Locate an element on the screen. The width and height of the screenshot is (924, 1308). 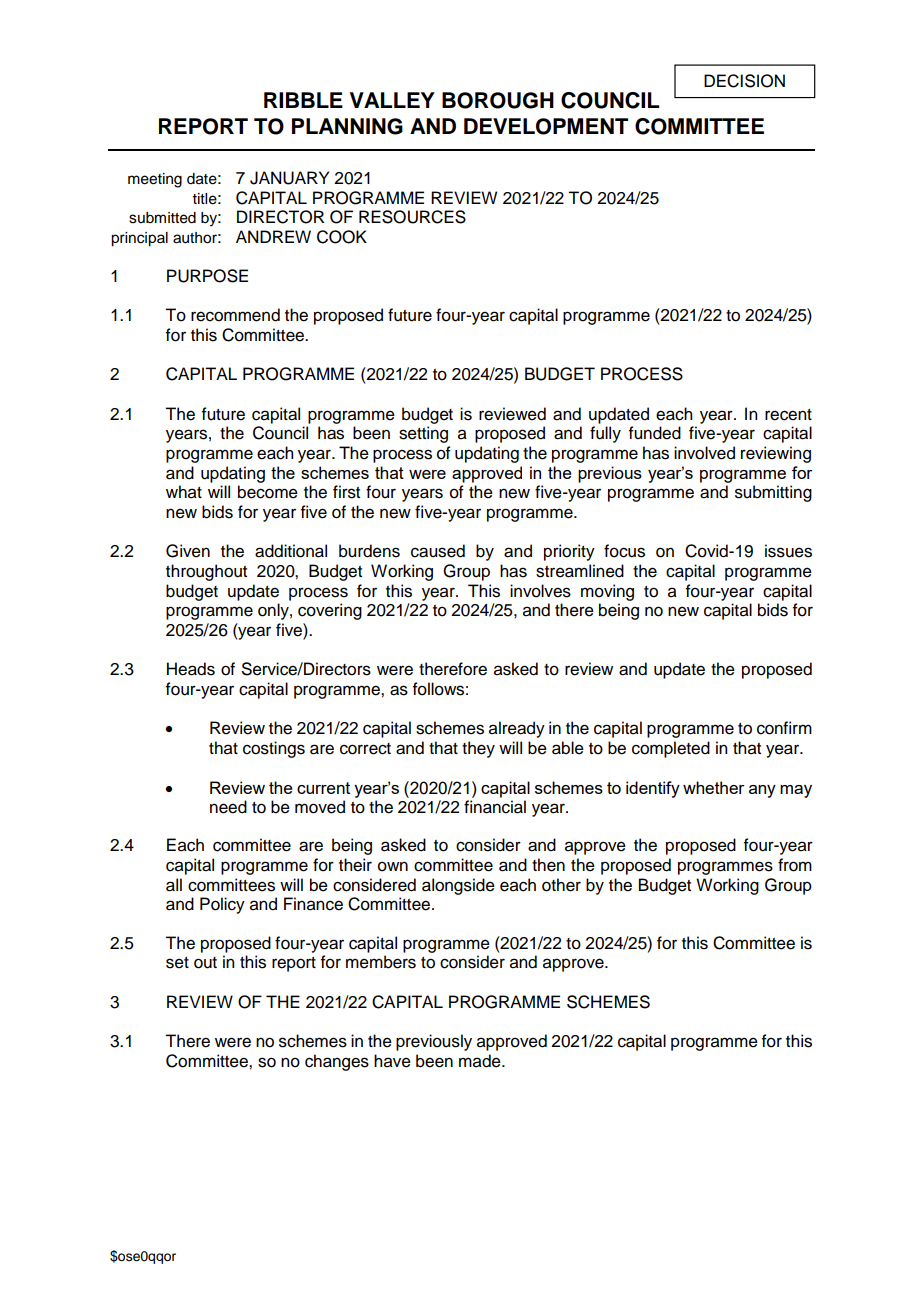
changes is located at coordinates (337, 1062).
